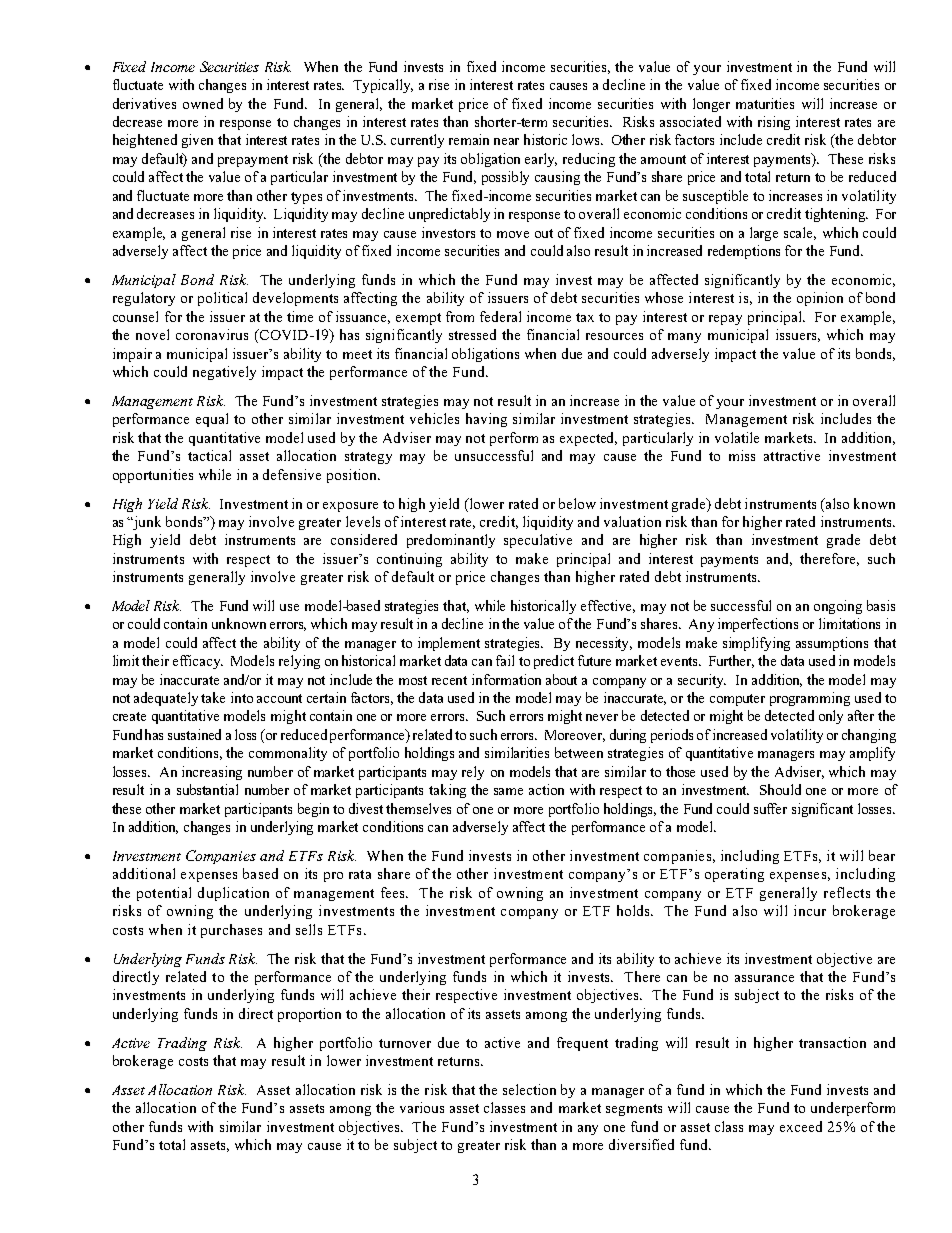  Describe the element at coordinates (506, 141) in the document. I see `near` at that location.
